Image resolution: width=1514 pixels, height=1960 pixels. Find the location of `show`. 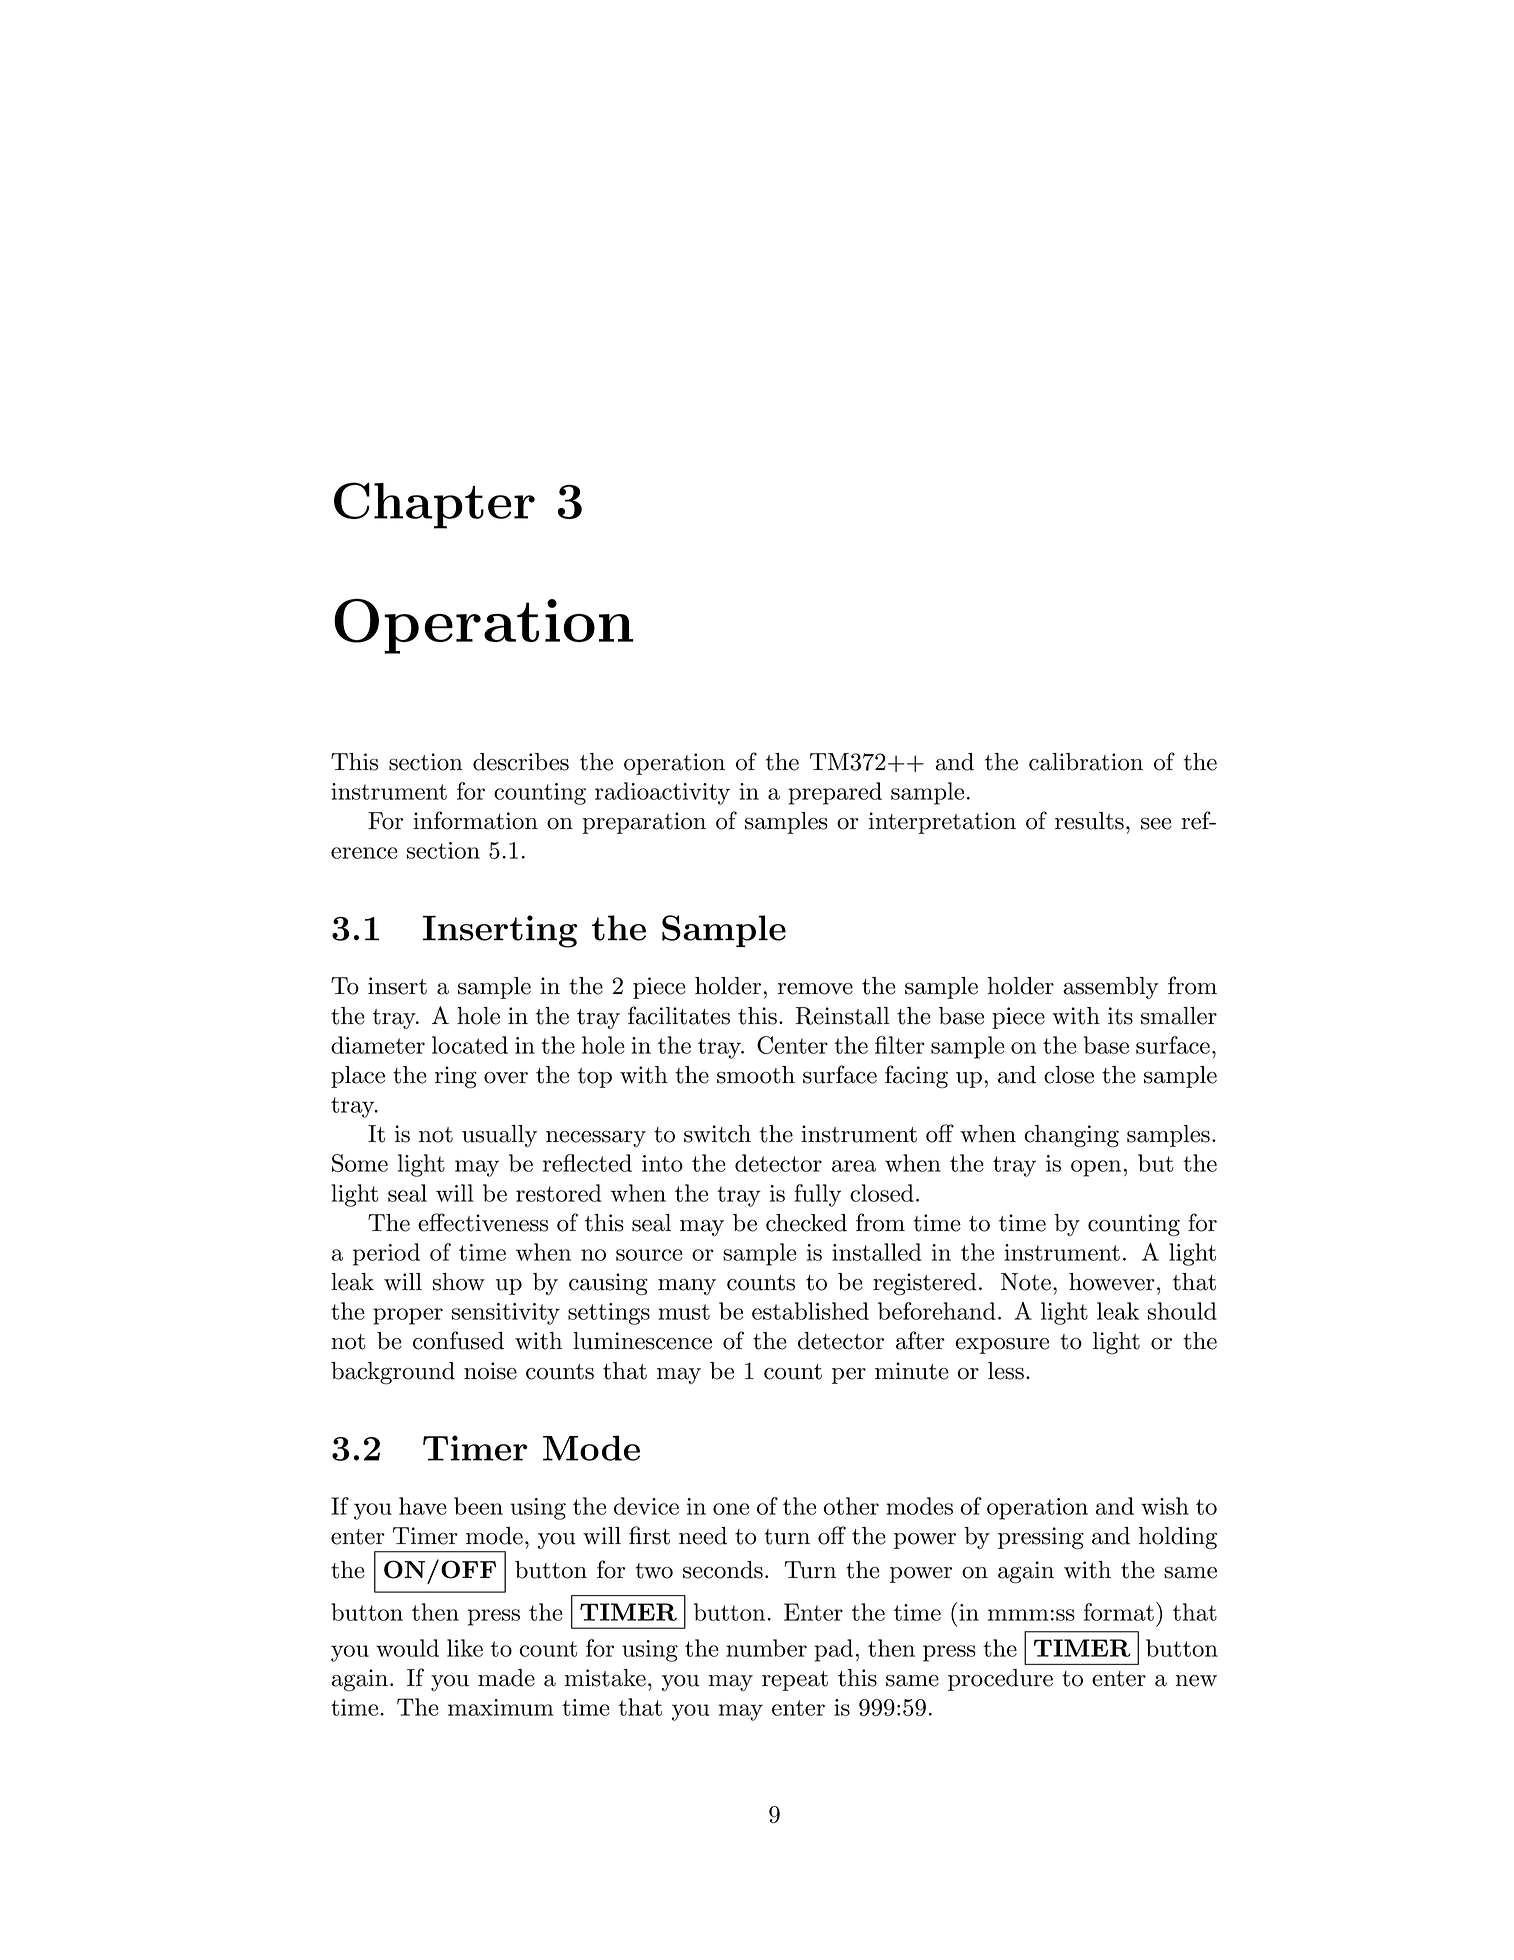

show is located at coordinates (459, 1282).
